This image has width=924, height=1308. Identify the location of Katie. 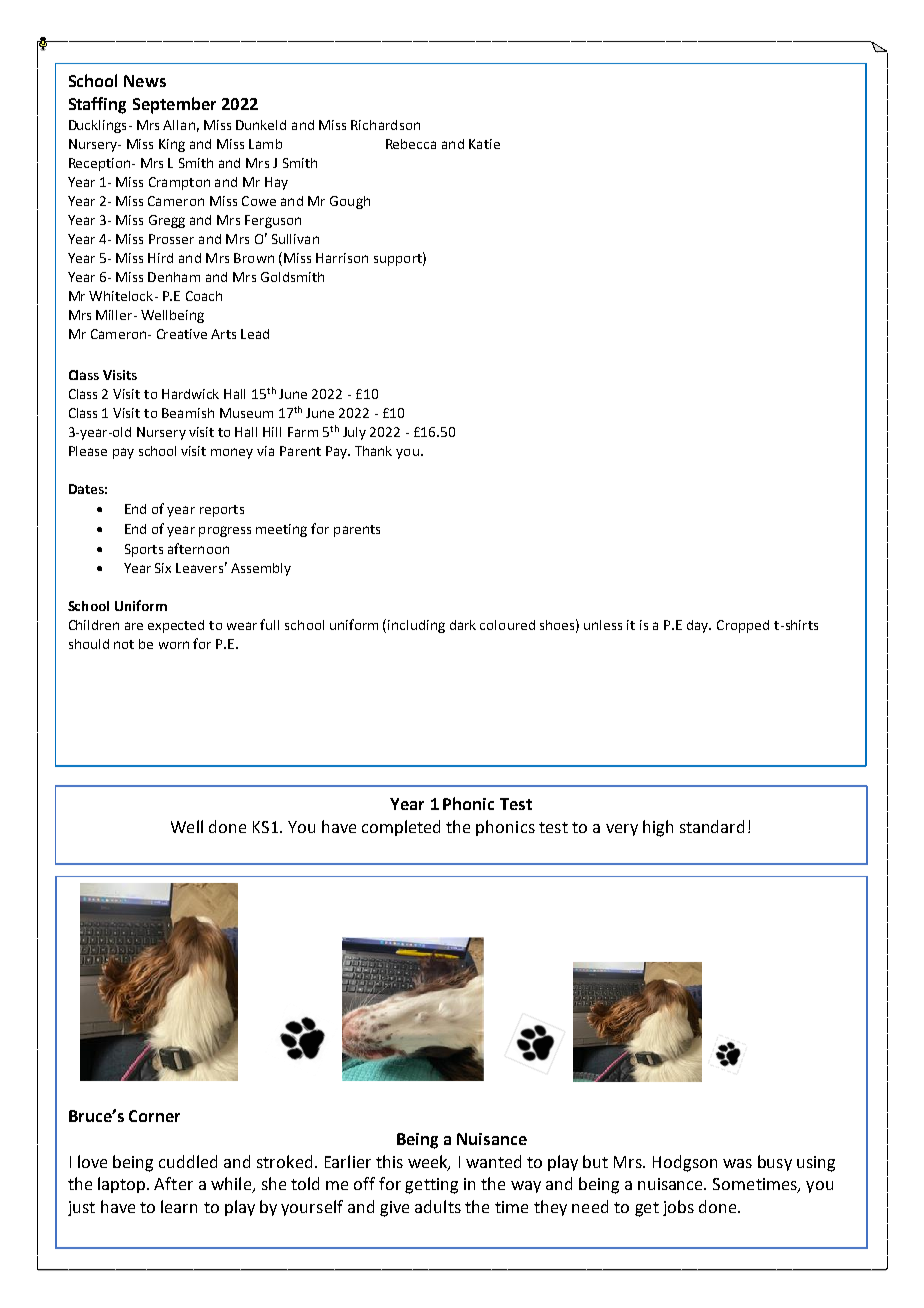
(484, 144).
